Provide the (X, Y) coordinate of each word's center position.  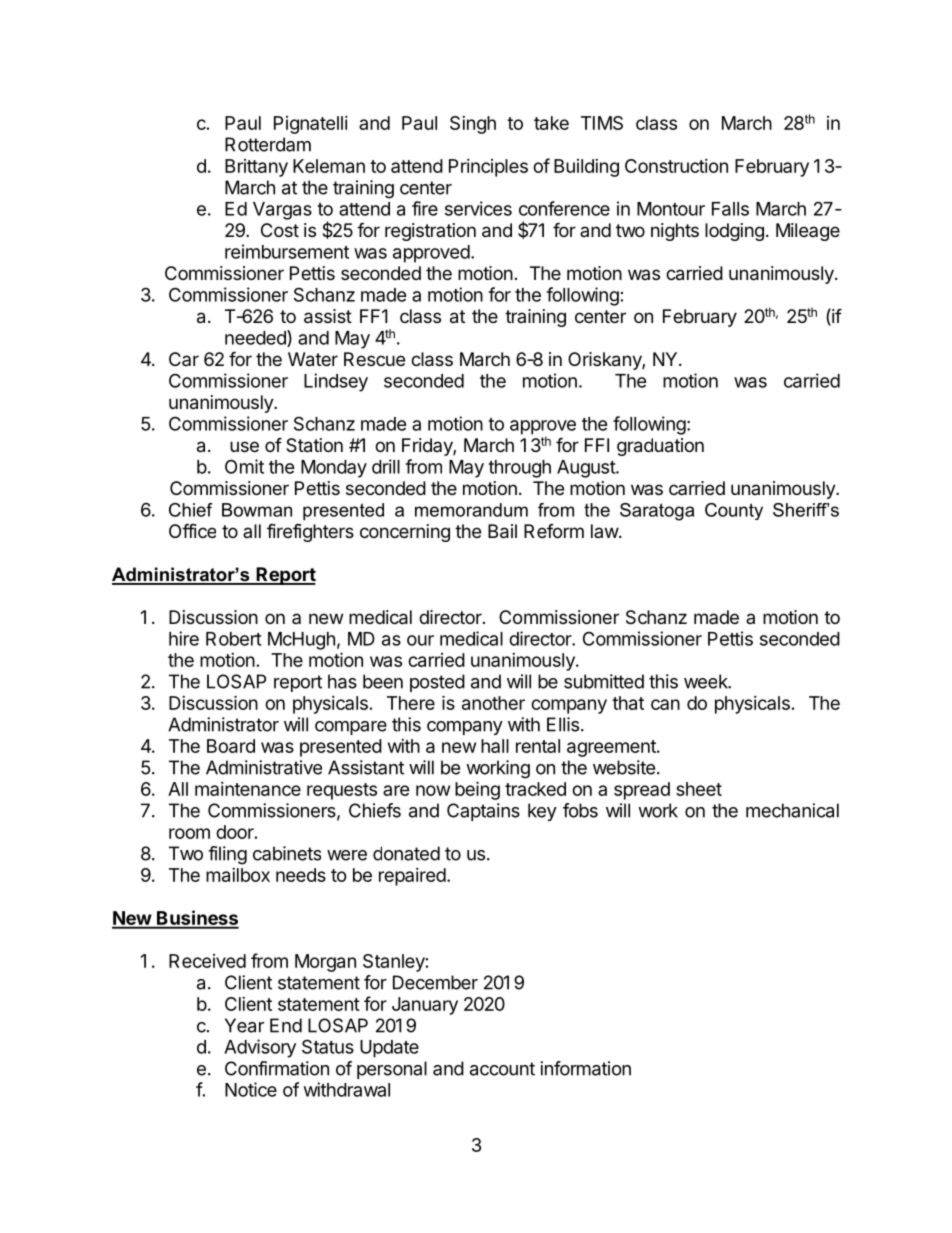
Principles (488, 168)
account (502, 1069)
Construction (676, 166)
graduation (660, 447)
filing (227, 855)
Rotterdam (268, 144)
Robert (234, 639)
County (734, 511)
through (519, 469)
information (585, 1068)
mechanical (792, 810)
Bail (502, 531)
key (542, 812)
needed (256, 338)
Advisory (260, 1048)
